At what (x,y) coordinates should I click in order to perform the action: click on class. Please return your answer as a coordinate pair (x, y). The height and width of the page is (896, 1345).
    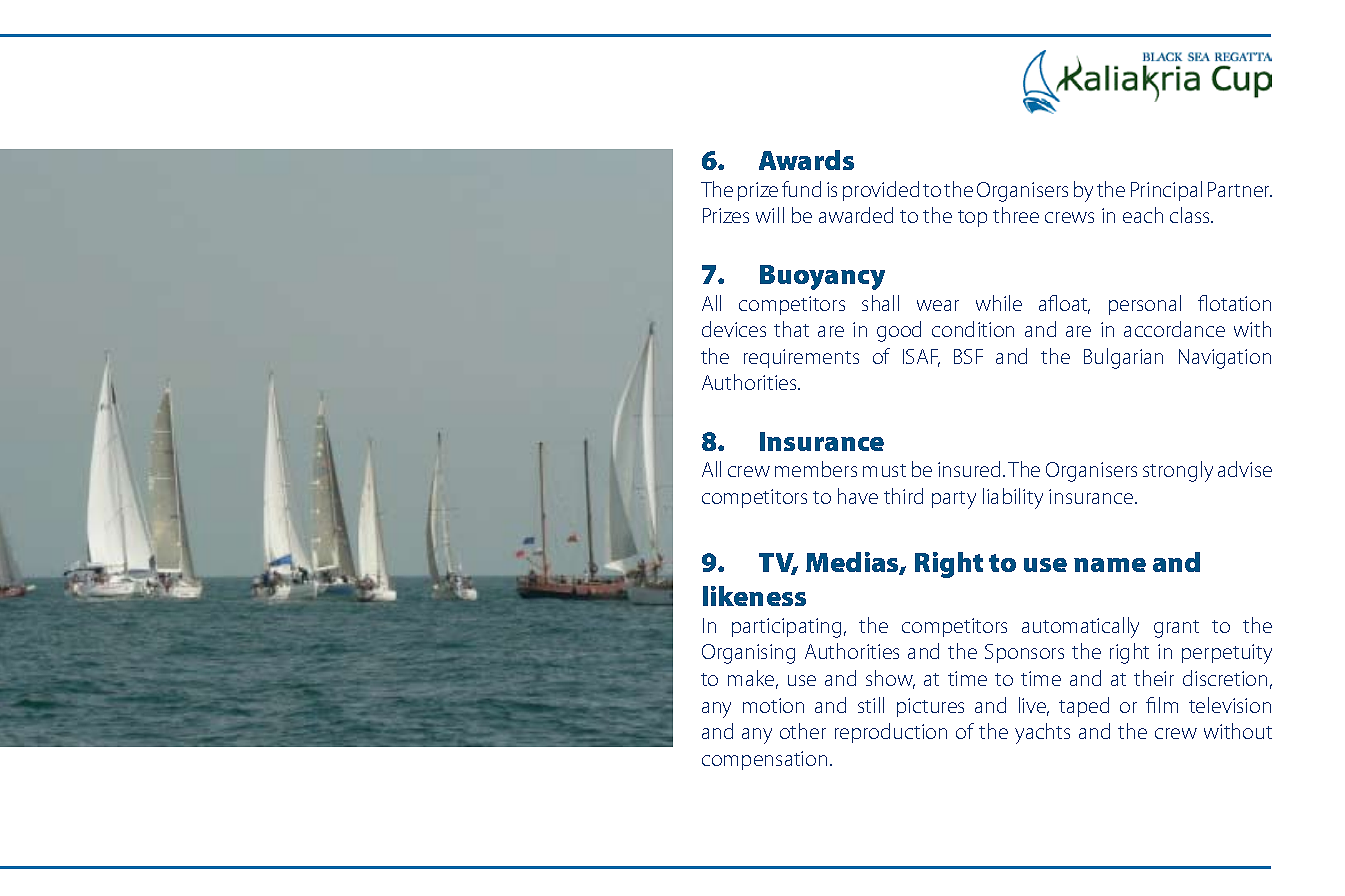
    Looking at the image, I should click on (1191, 215).
